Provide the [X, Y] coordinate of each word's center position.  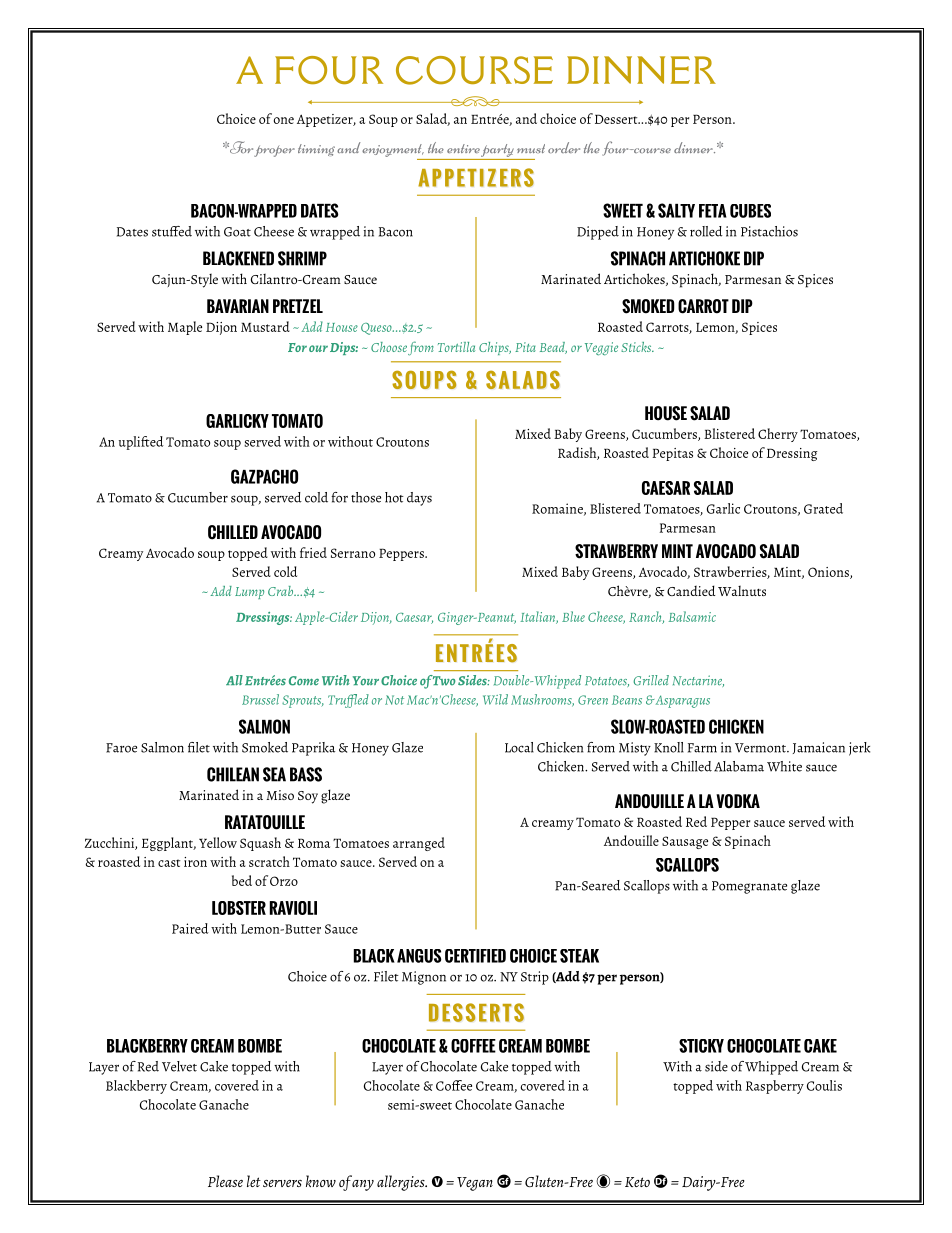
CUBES [750, 211]
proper [274, 151]
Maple [185, 328]
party [498, 152]
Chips [495, 348]
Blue [573, 616]
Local [519, 747]
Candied [691, 590]
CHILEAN [233, 774]
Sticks [637, 347]
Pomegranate [749, 887]
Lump [249, 593]
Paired [190, 928]
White [784, 766]
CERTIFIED [475, 956]
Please [225, 1181]
